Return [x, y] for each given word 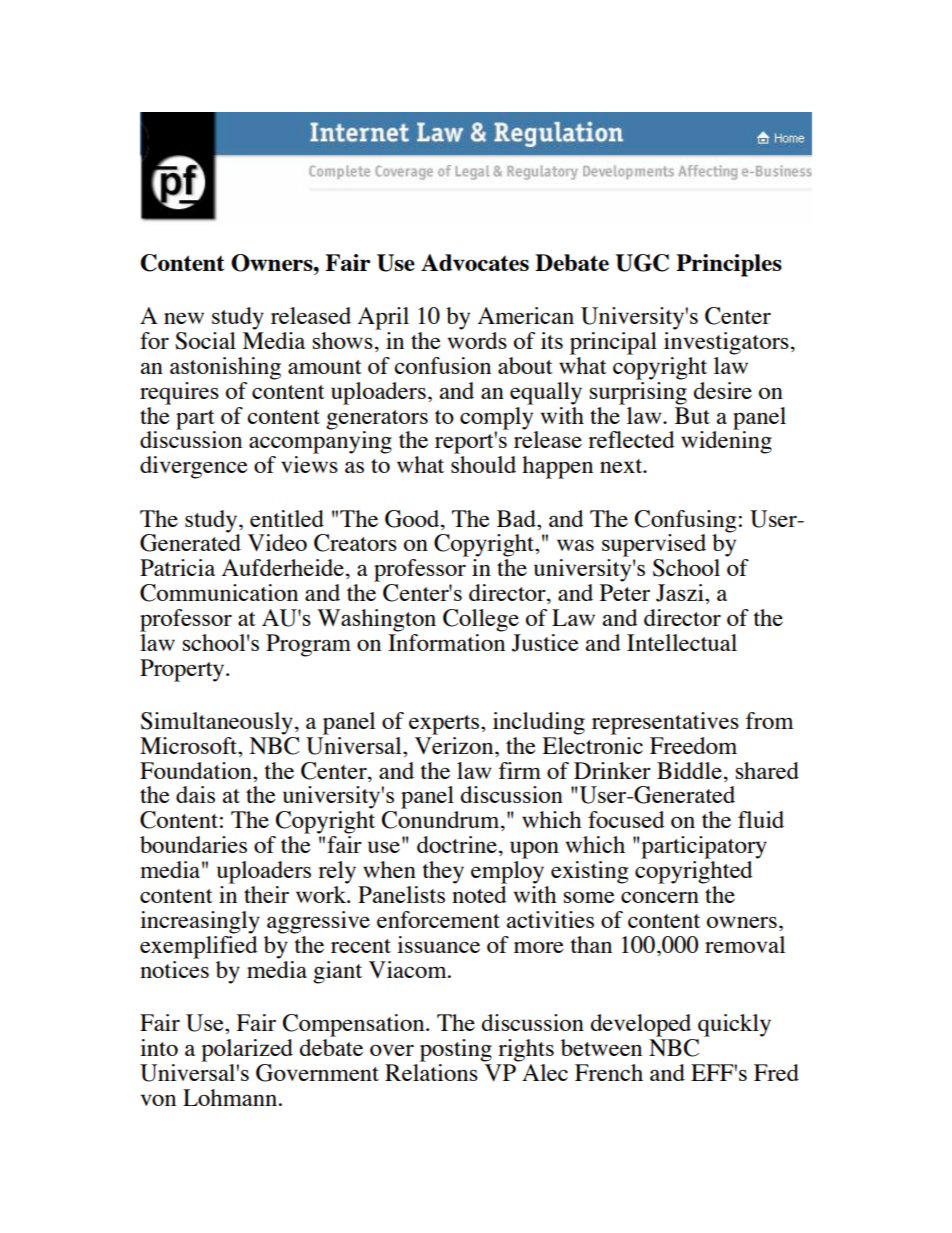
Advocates [475, 262]
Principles [729, 265]
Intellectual [682, 642]
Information [446, 642]
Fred [776, 1072]
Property [183, 670]
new [184, 318]
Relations [431, 1071]
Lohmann [231, 1097]
